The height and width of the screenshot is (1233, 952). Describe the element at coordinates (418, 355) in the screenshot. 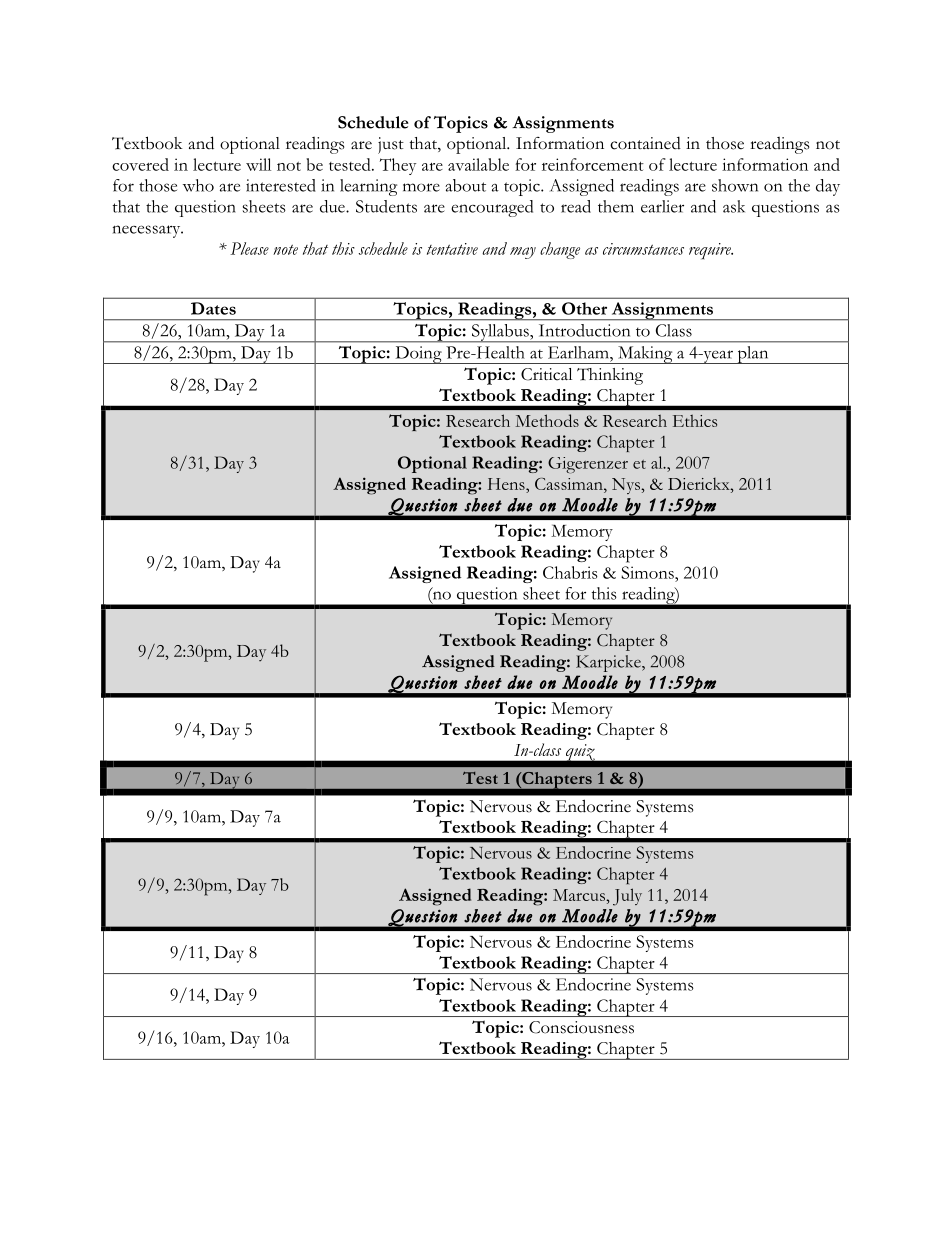

I see `Doing` at that location.
